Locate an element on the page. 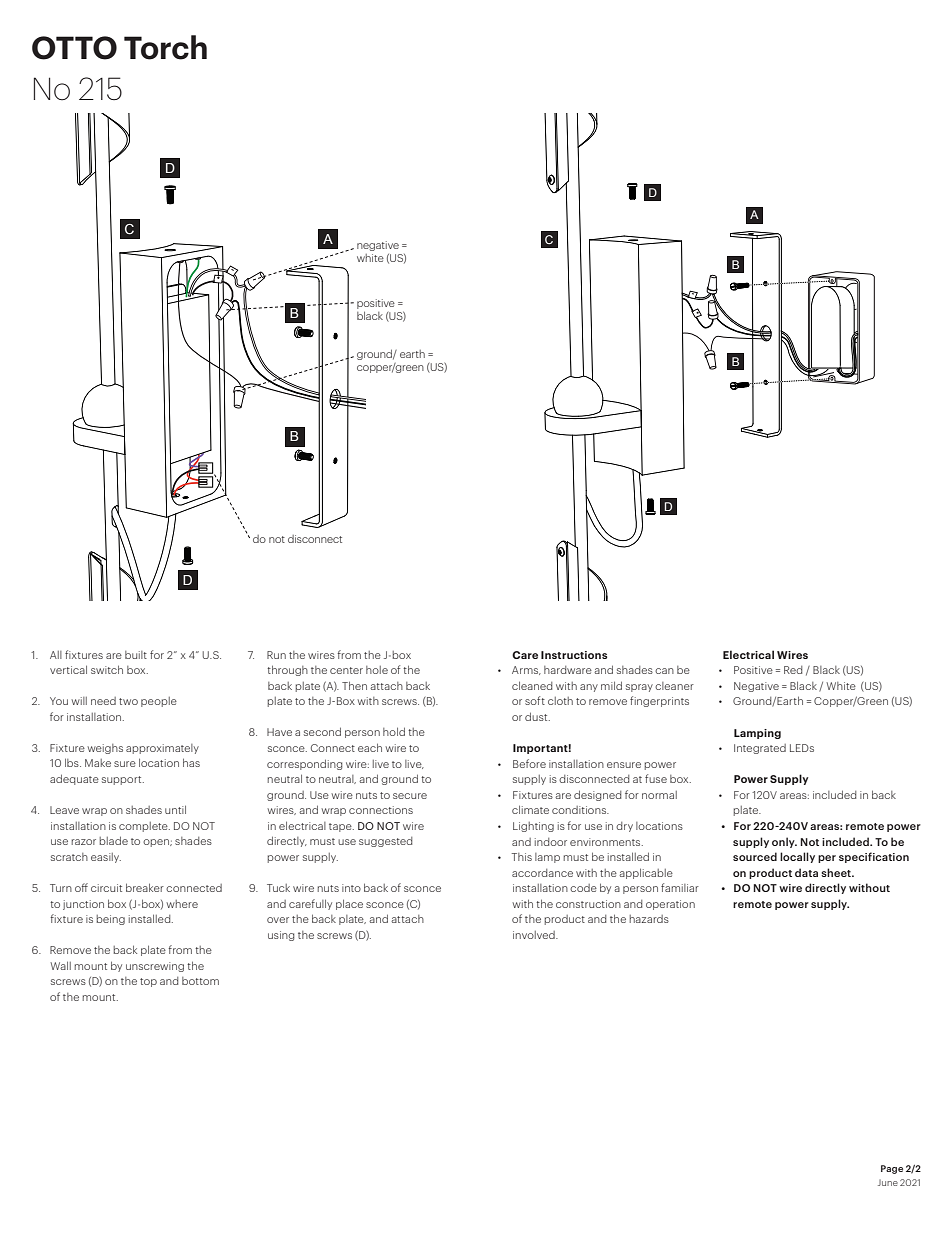 The height and width of the document is (1233, 952). Arms is located at coordinates (526, 670).
